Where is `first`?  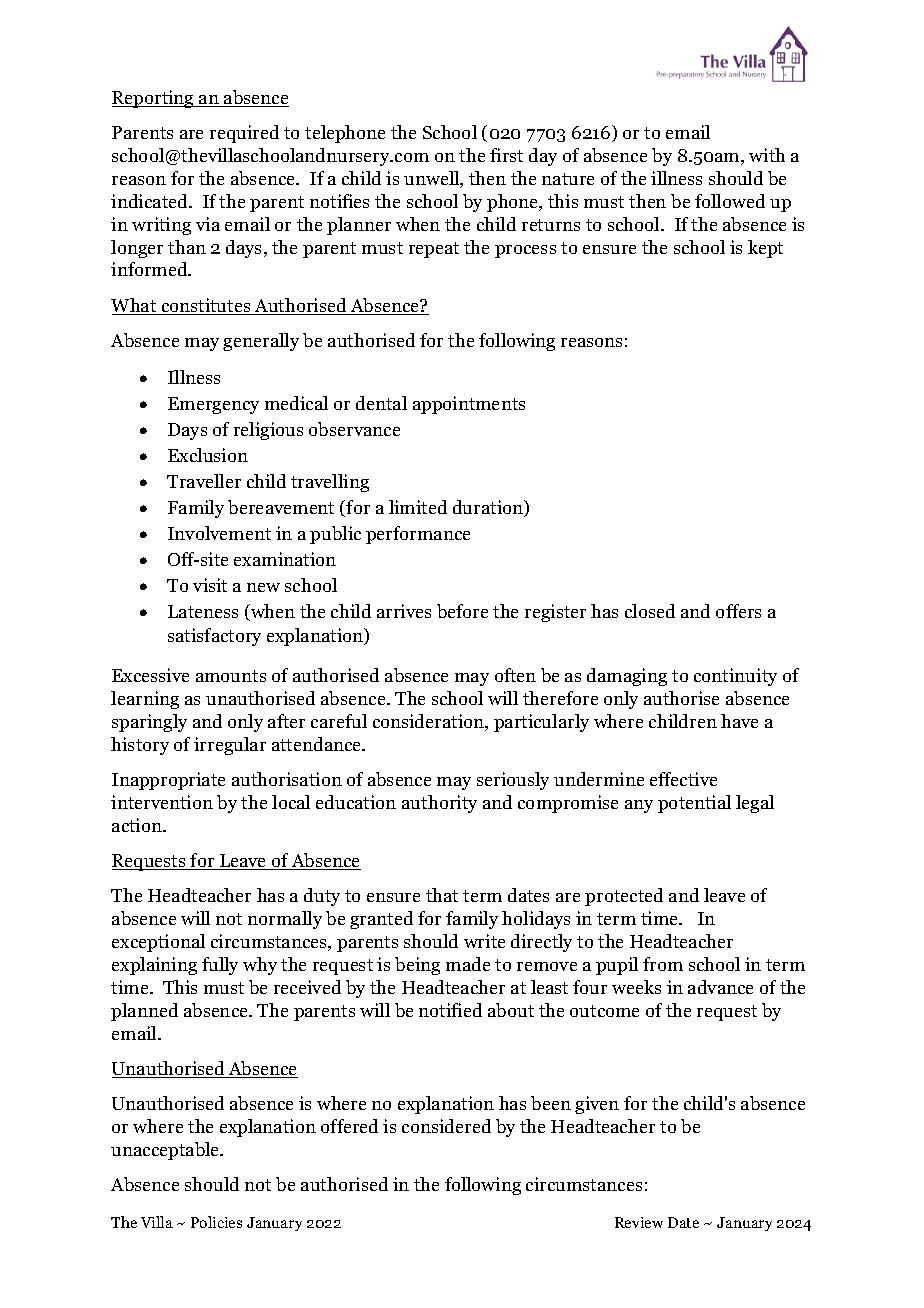 first is located at coordinates (506, 155).
